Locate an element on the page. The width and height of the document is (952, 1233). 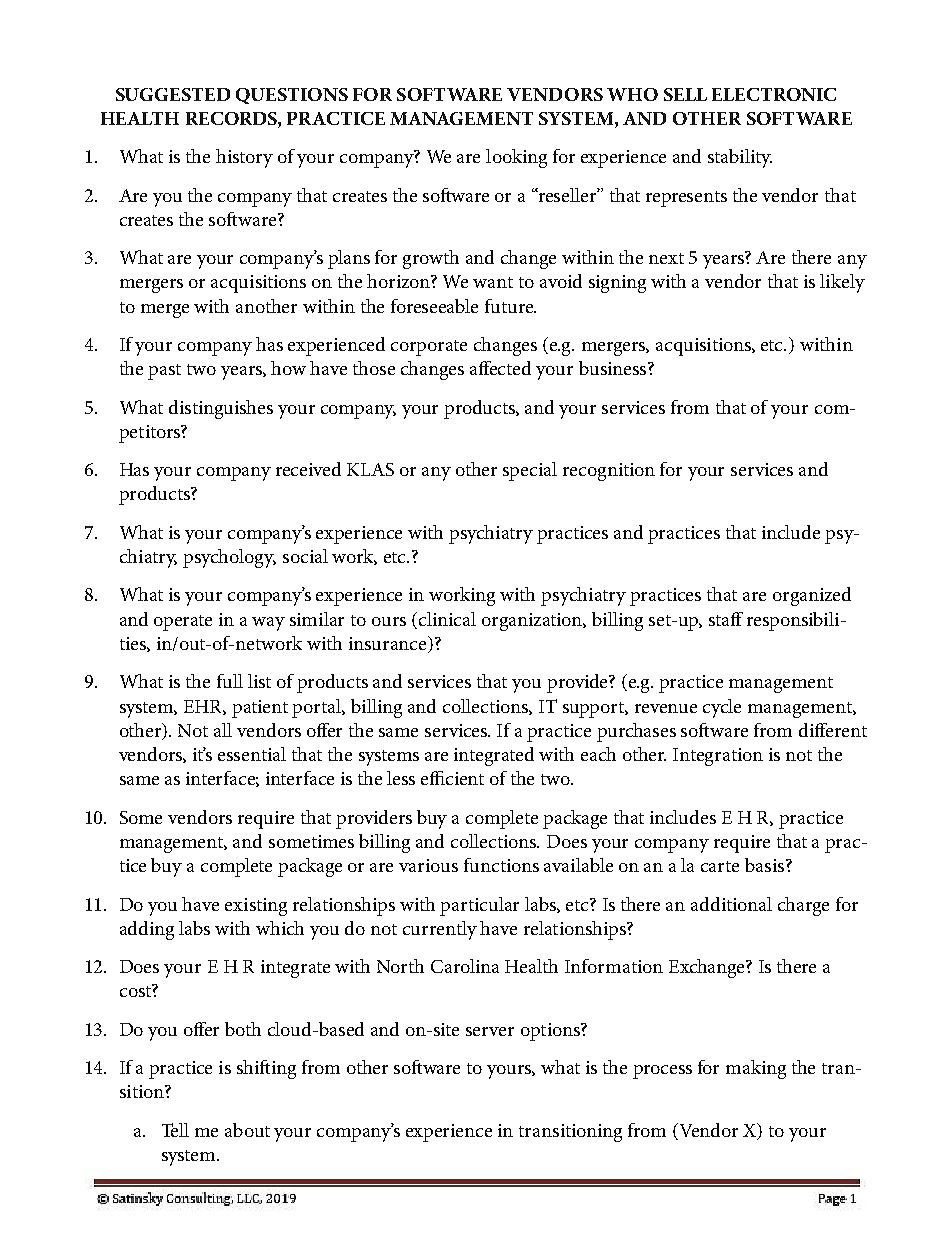
way is located at coordinates (268, 624).
